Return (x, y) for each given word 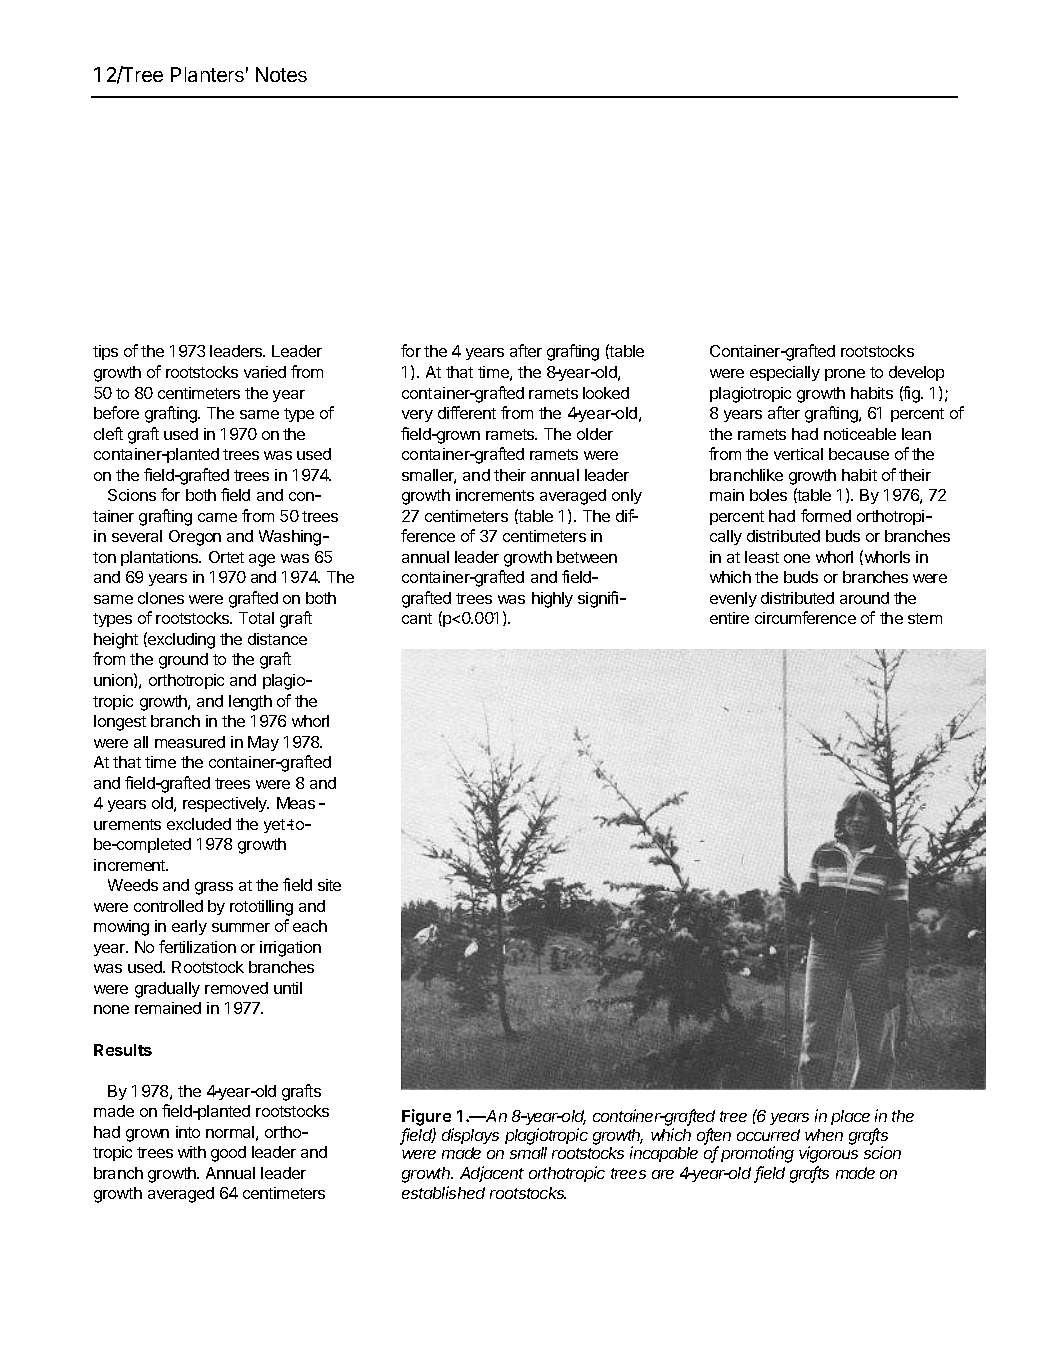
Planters (207, 74)
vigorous (828, 1154)
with (192, 1152)
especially (785, 373)
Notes (281, 74)
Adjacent (492, 1174)
